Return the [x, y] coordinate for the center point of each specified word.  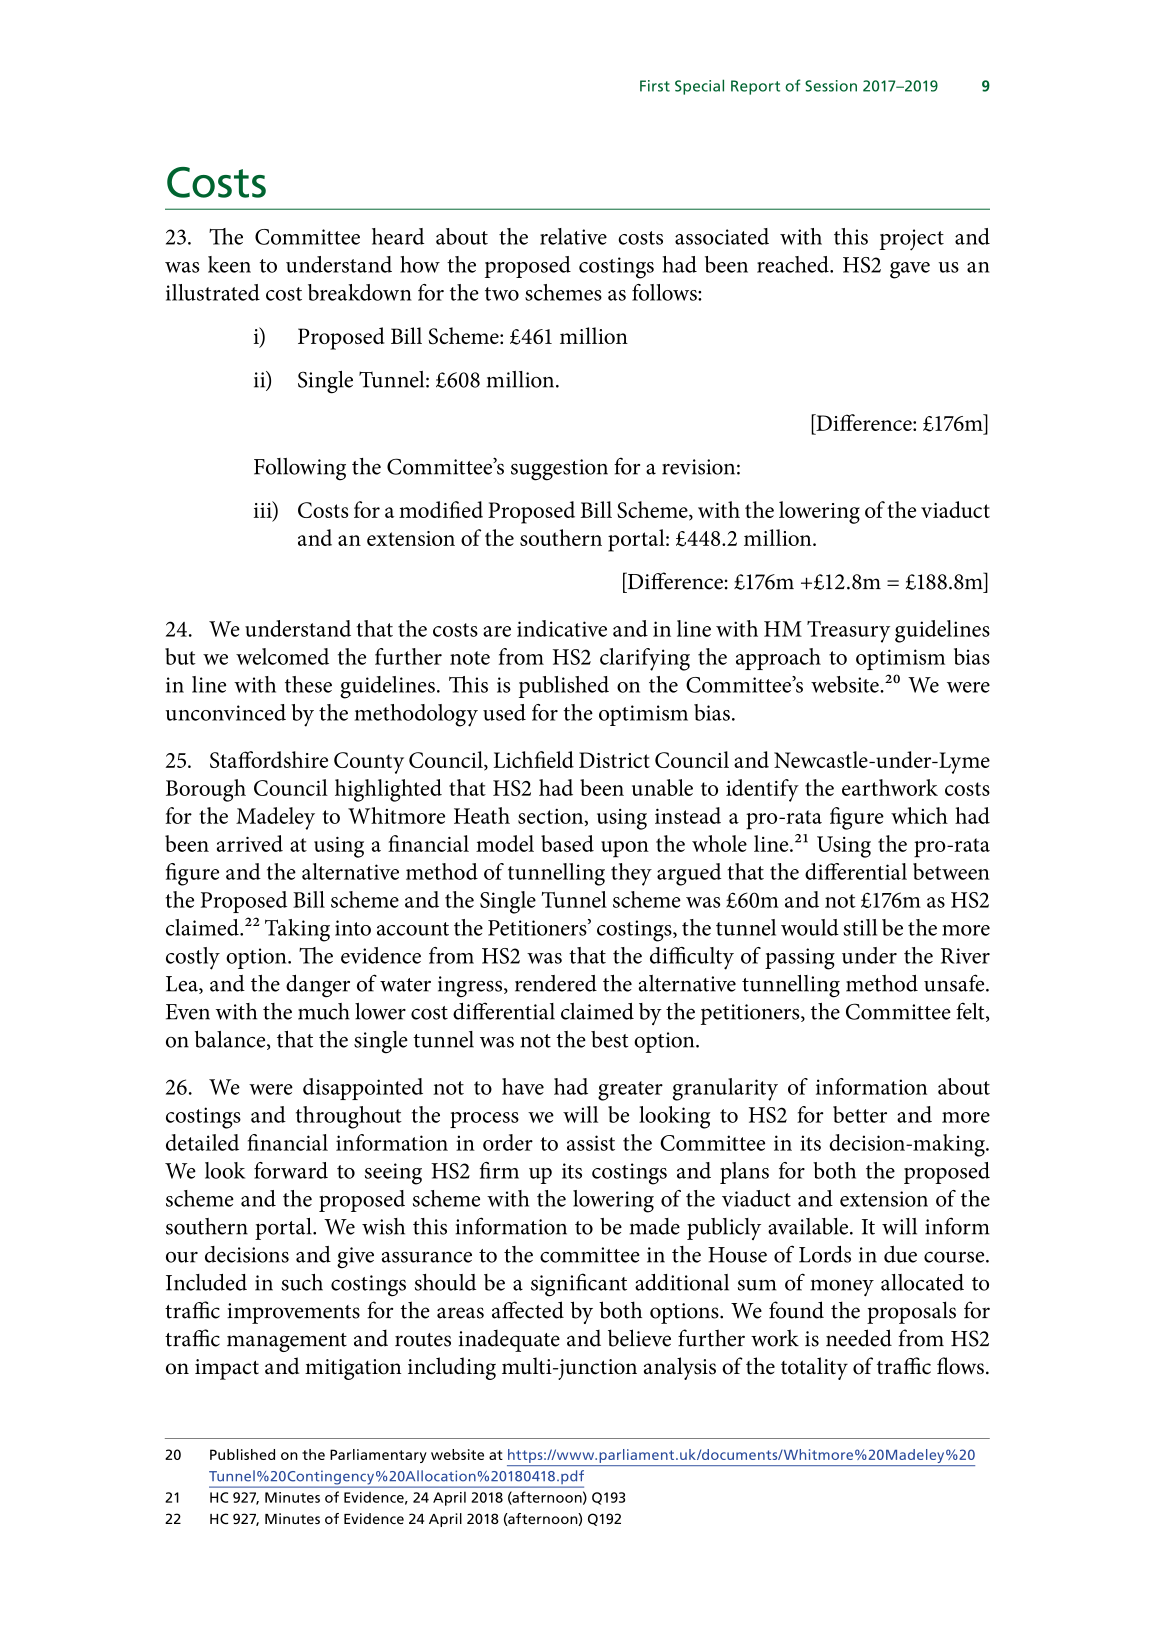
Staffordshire [269, 759]
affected [528, 1310]
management [287, 1342]
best [610, 1039]
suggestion [559, 470]
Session [831, 86]
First [655, 86]
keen [229, 264]
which [919, 815]
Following [300, 469]
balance [231, 1040]
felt [971, 1012]
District [614, 760]
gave [910, 270]
